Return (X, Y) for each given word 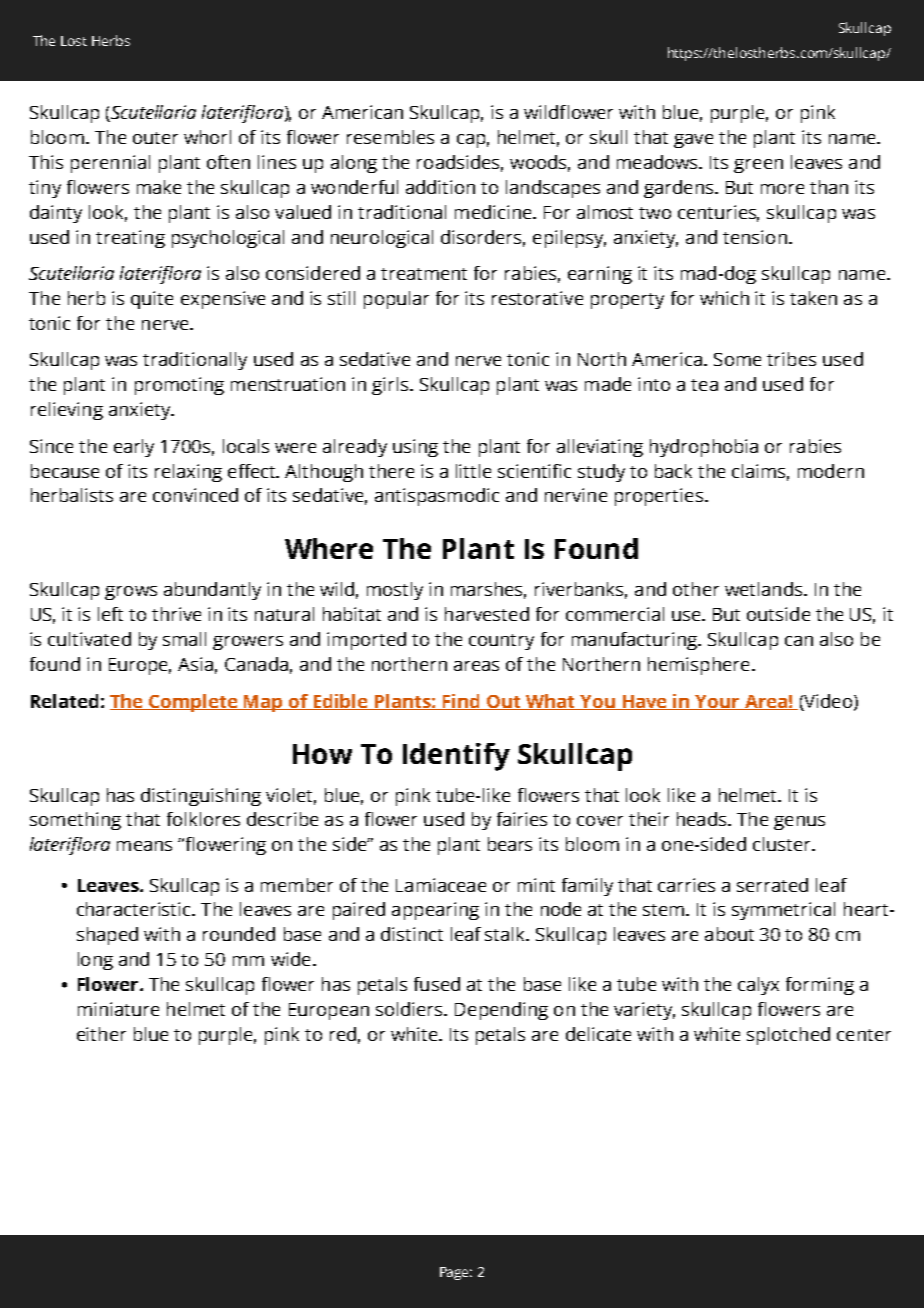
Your (718, 702)
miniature (118, 1009)
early (134, 448)
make (159, 187)
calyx (758, 986)
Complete (194, 703)
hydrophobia (704, 448)
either (101, 1034)
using (415, 448)
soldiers (410, 1009)
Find (462, 702)
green (758, 166)
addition (440, 187)
